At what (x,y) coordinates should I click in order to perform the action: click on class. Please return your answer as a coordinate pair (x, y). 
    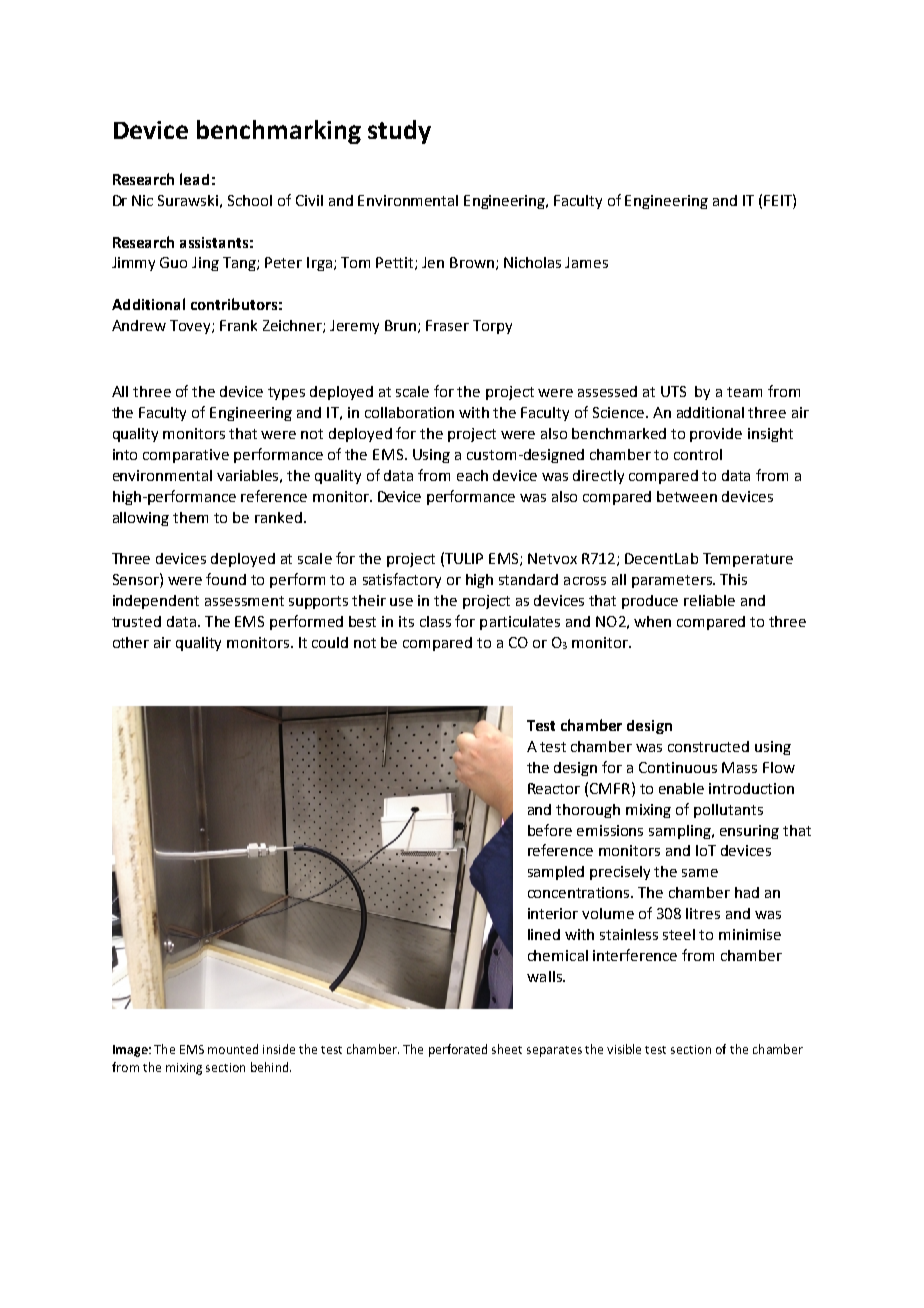
    Looking at the image, I should click on (435, 621).
